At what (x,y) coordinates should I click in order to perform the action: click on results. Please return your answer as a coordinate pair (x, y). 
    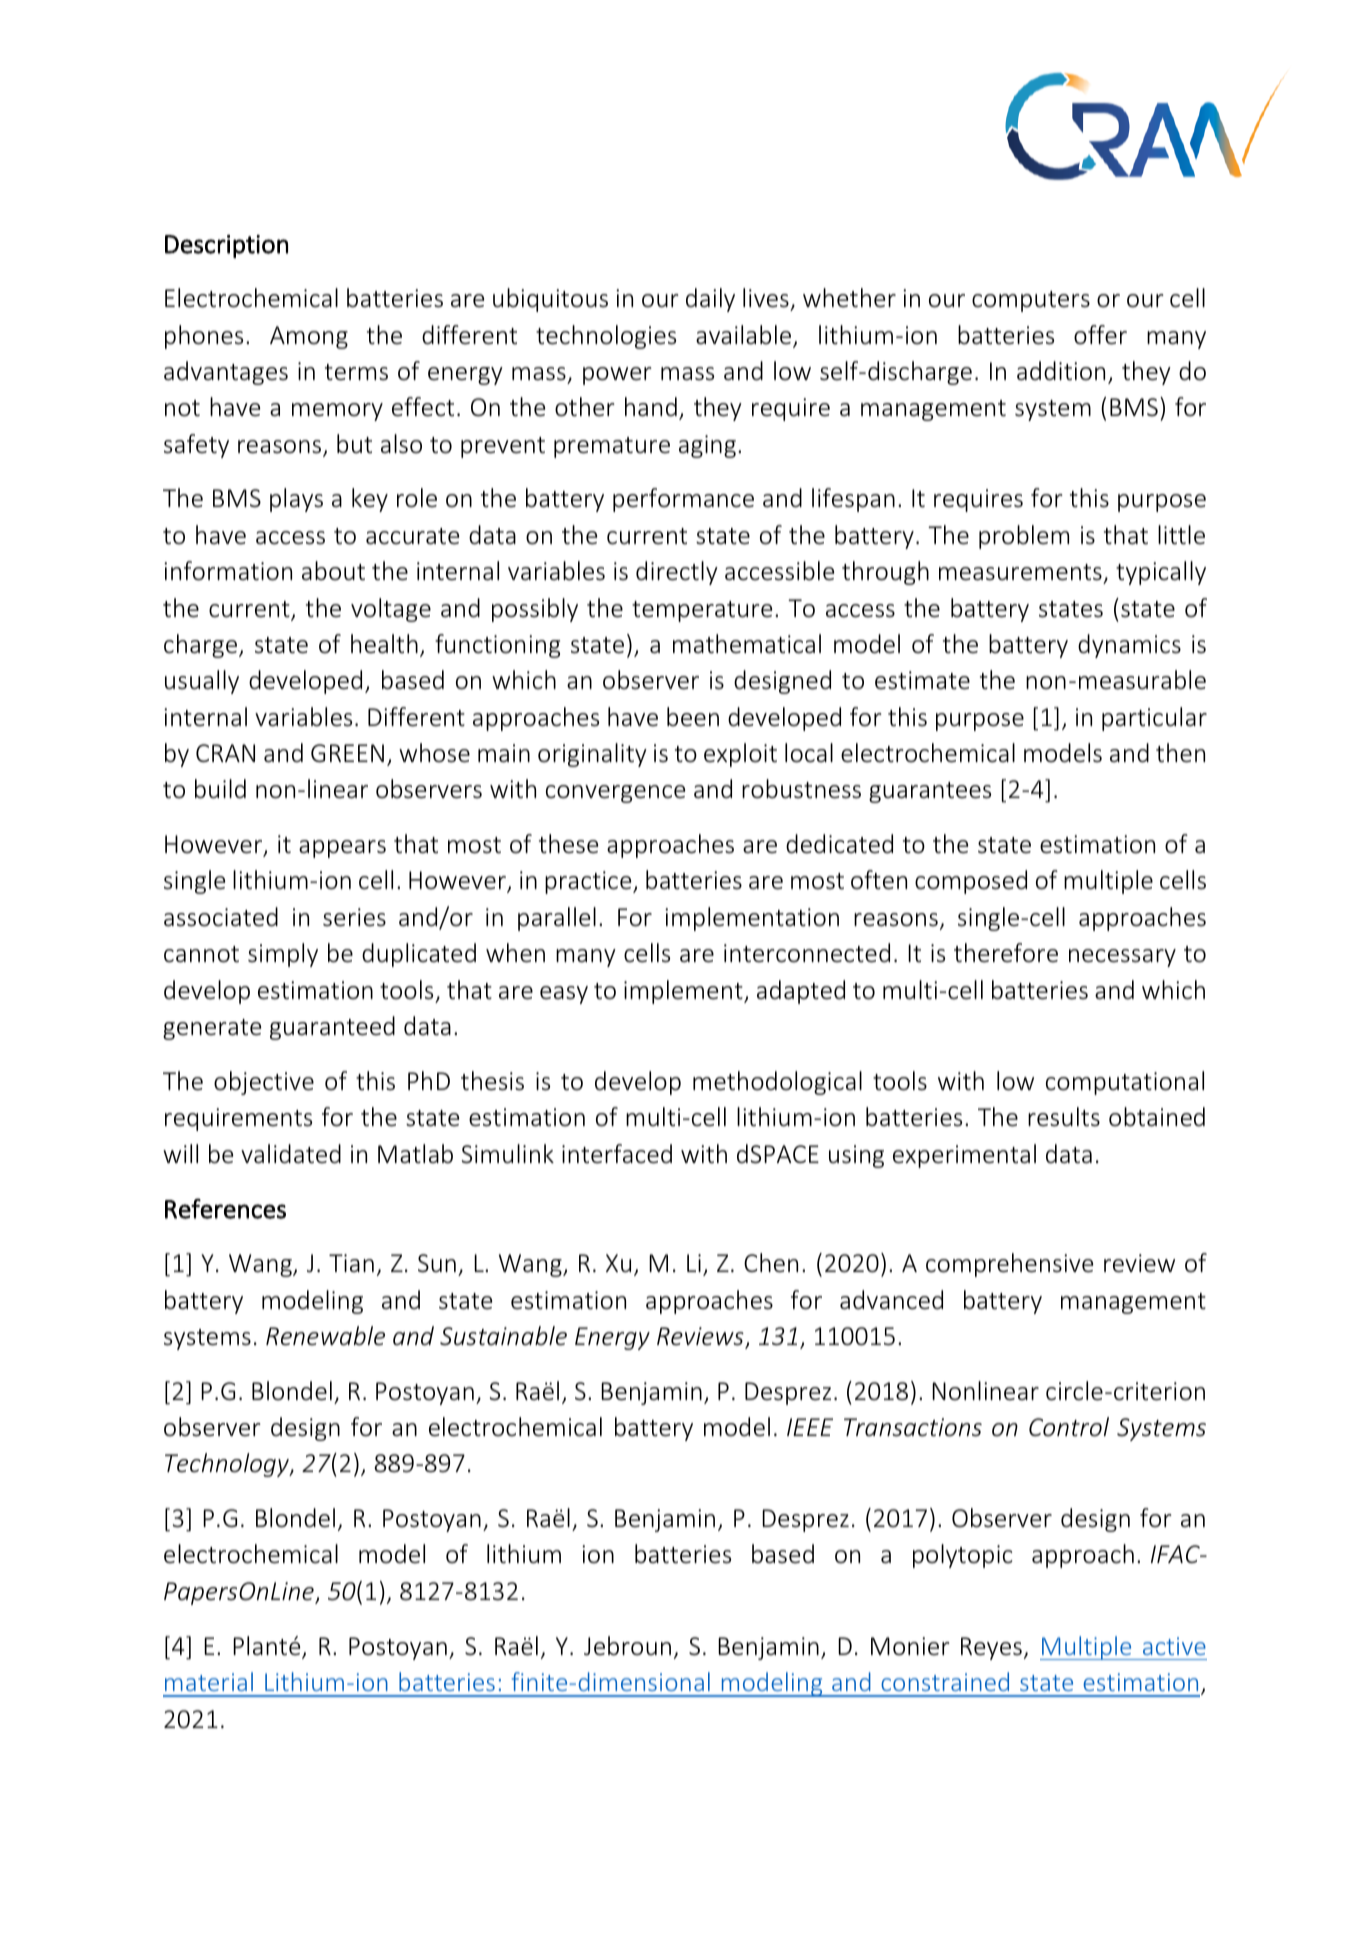
    Looking at the image, I should click on (1064, 1117).
